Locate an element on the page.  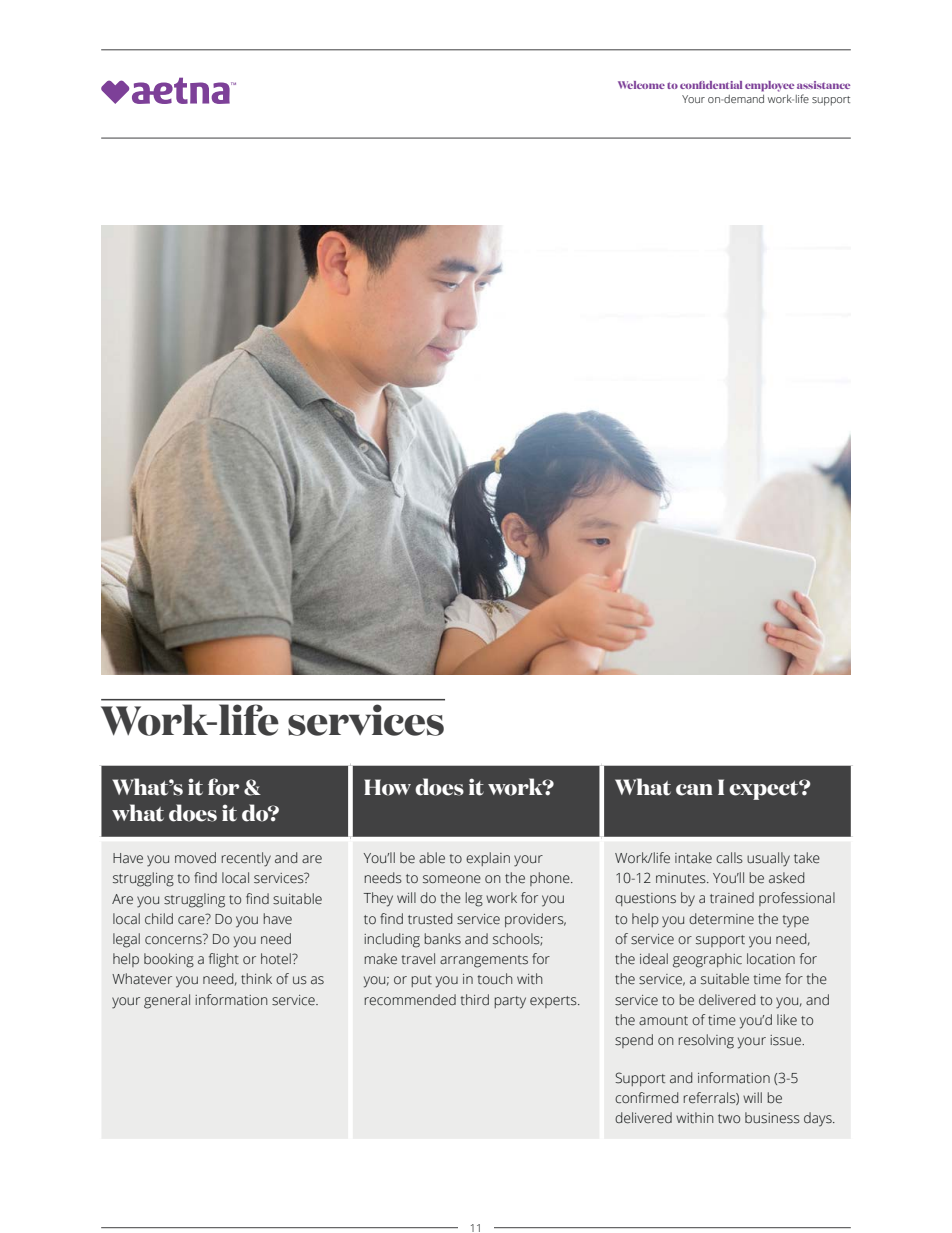
touch is located at coordinates (495, 979).
